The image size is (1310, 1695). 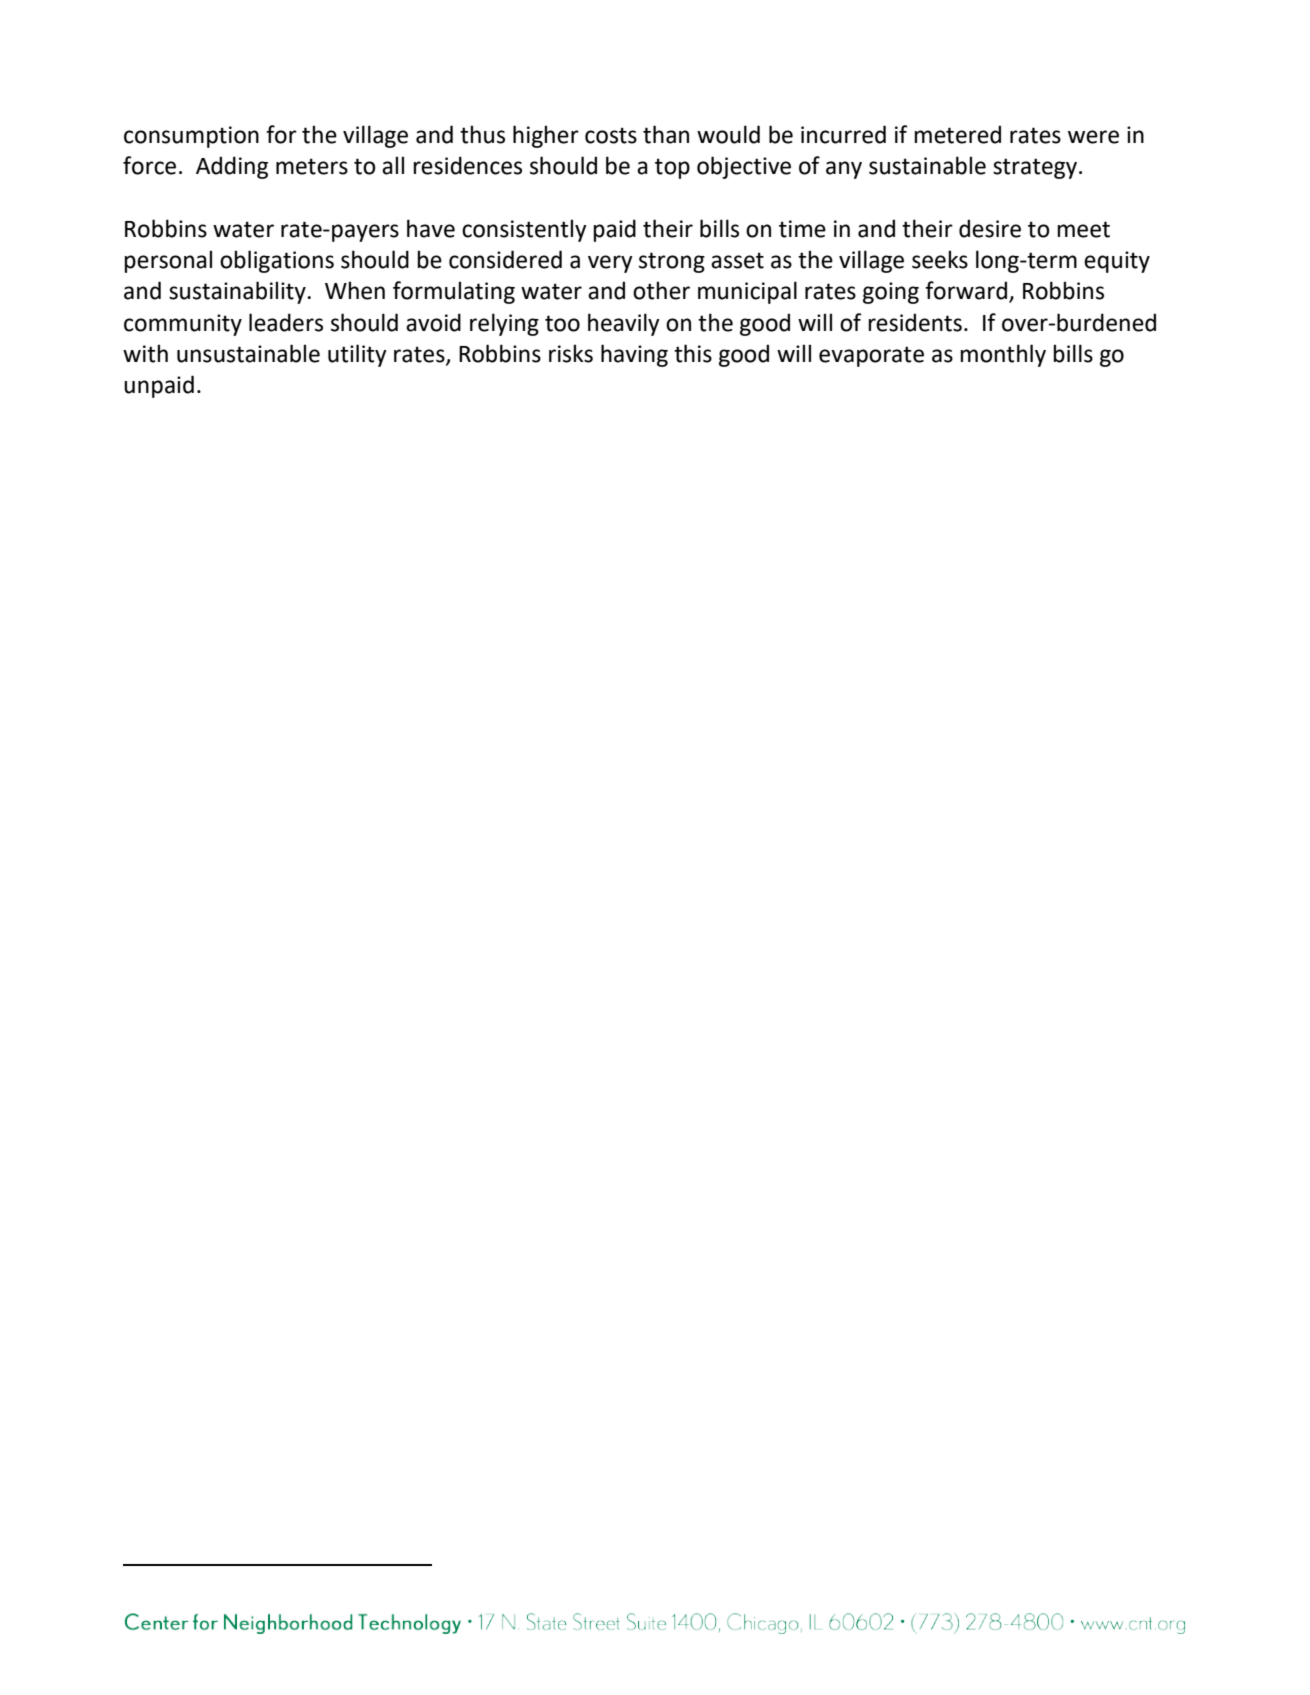 What do you see at coordinates (661, 290) in the image?
I see `other` at bounding box center [661, 290].
